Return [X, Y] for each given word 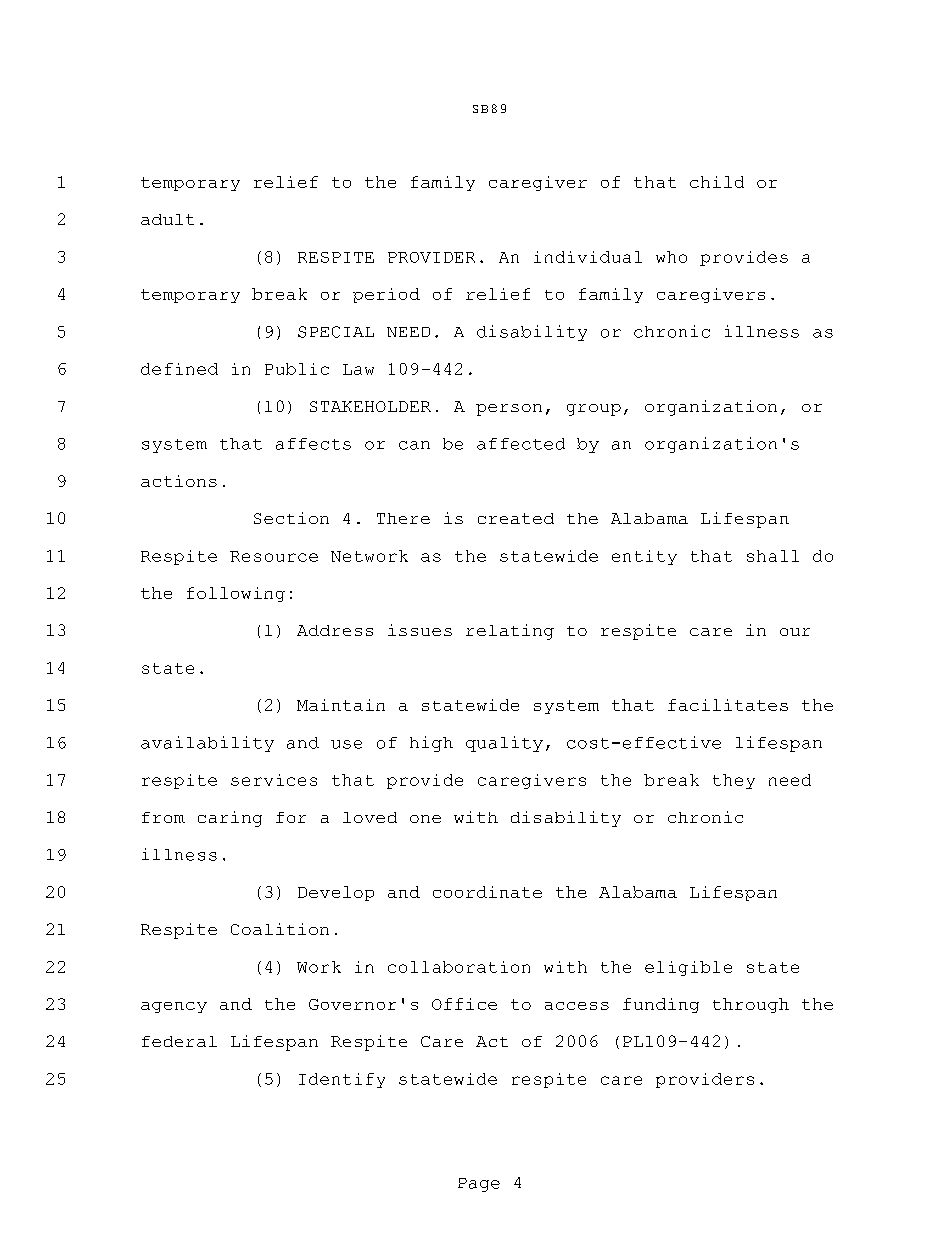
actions [179, 481]
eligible [688, 968]
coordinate [487, 892]
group [594, 410]
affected [521, 444]
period [386, 295]
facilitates [728, 705]
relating [510, 632]
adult [167, 219]
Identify [342, 1080]
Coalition [280, 929]
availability [207, 744]
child [717, 182]
